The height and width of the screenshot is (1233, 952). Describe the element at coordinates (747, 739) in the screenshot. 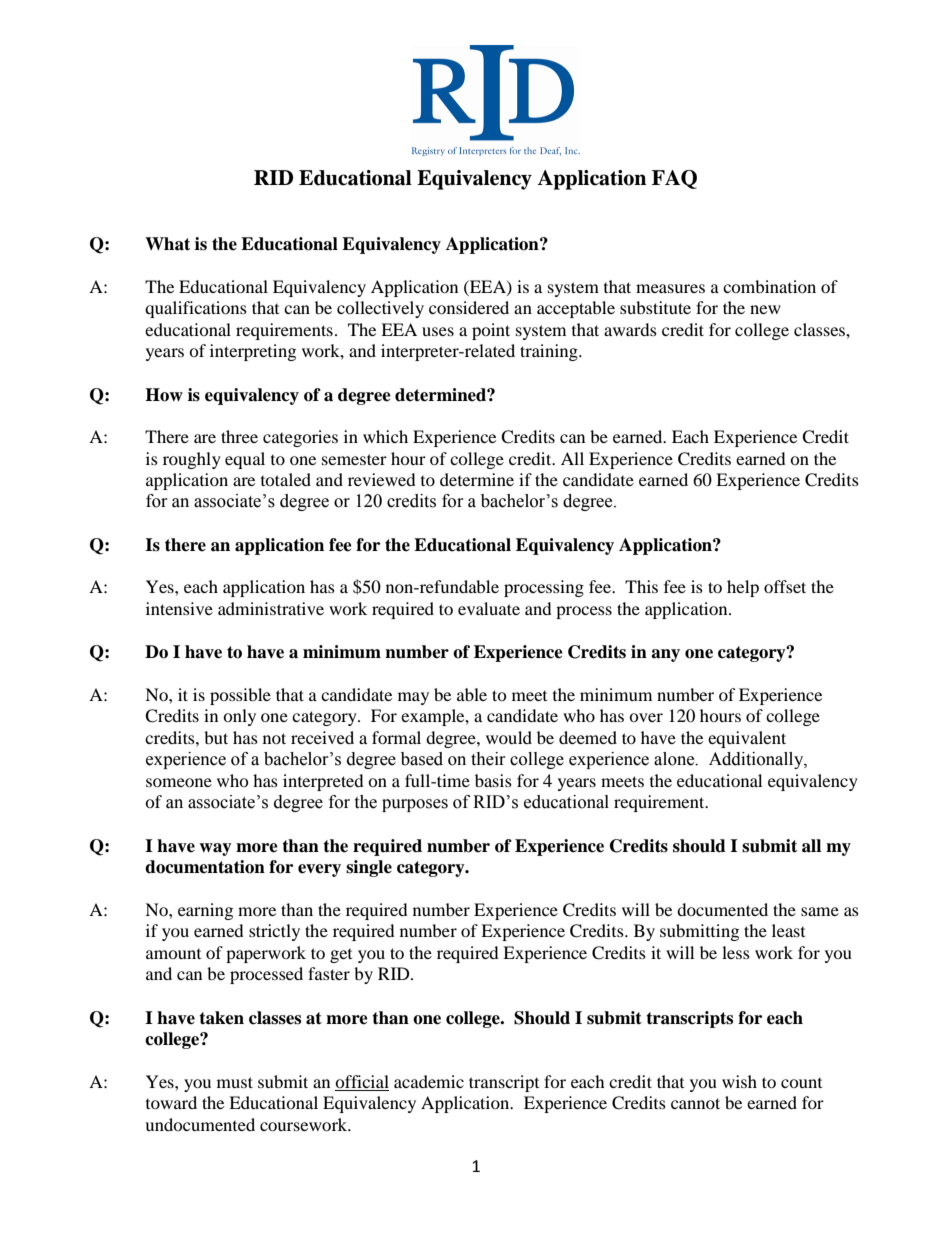

I see `equivalent` at that location.
